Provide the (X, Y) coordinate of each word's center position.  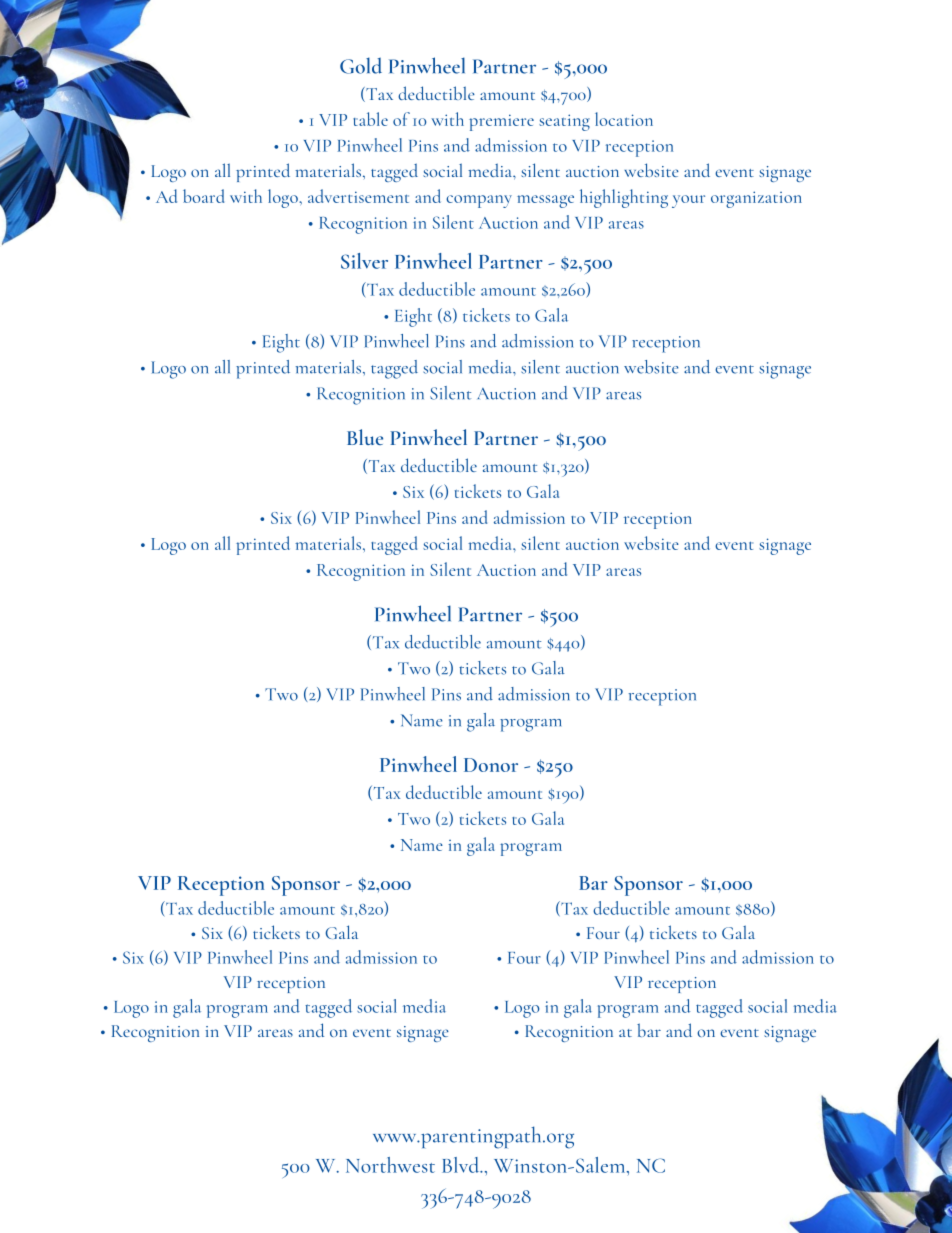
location (624, 119)
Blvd (462, 1165)
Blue (365, 437)
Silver (364, 261)
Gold (361, 65)
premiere (501, 122)
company (479, 201)
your (688, 201)
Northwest (390, 1165)
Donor (491, 765)
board (203, 196)
